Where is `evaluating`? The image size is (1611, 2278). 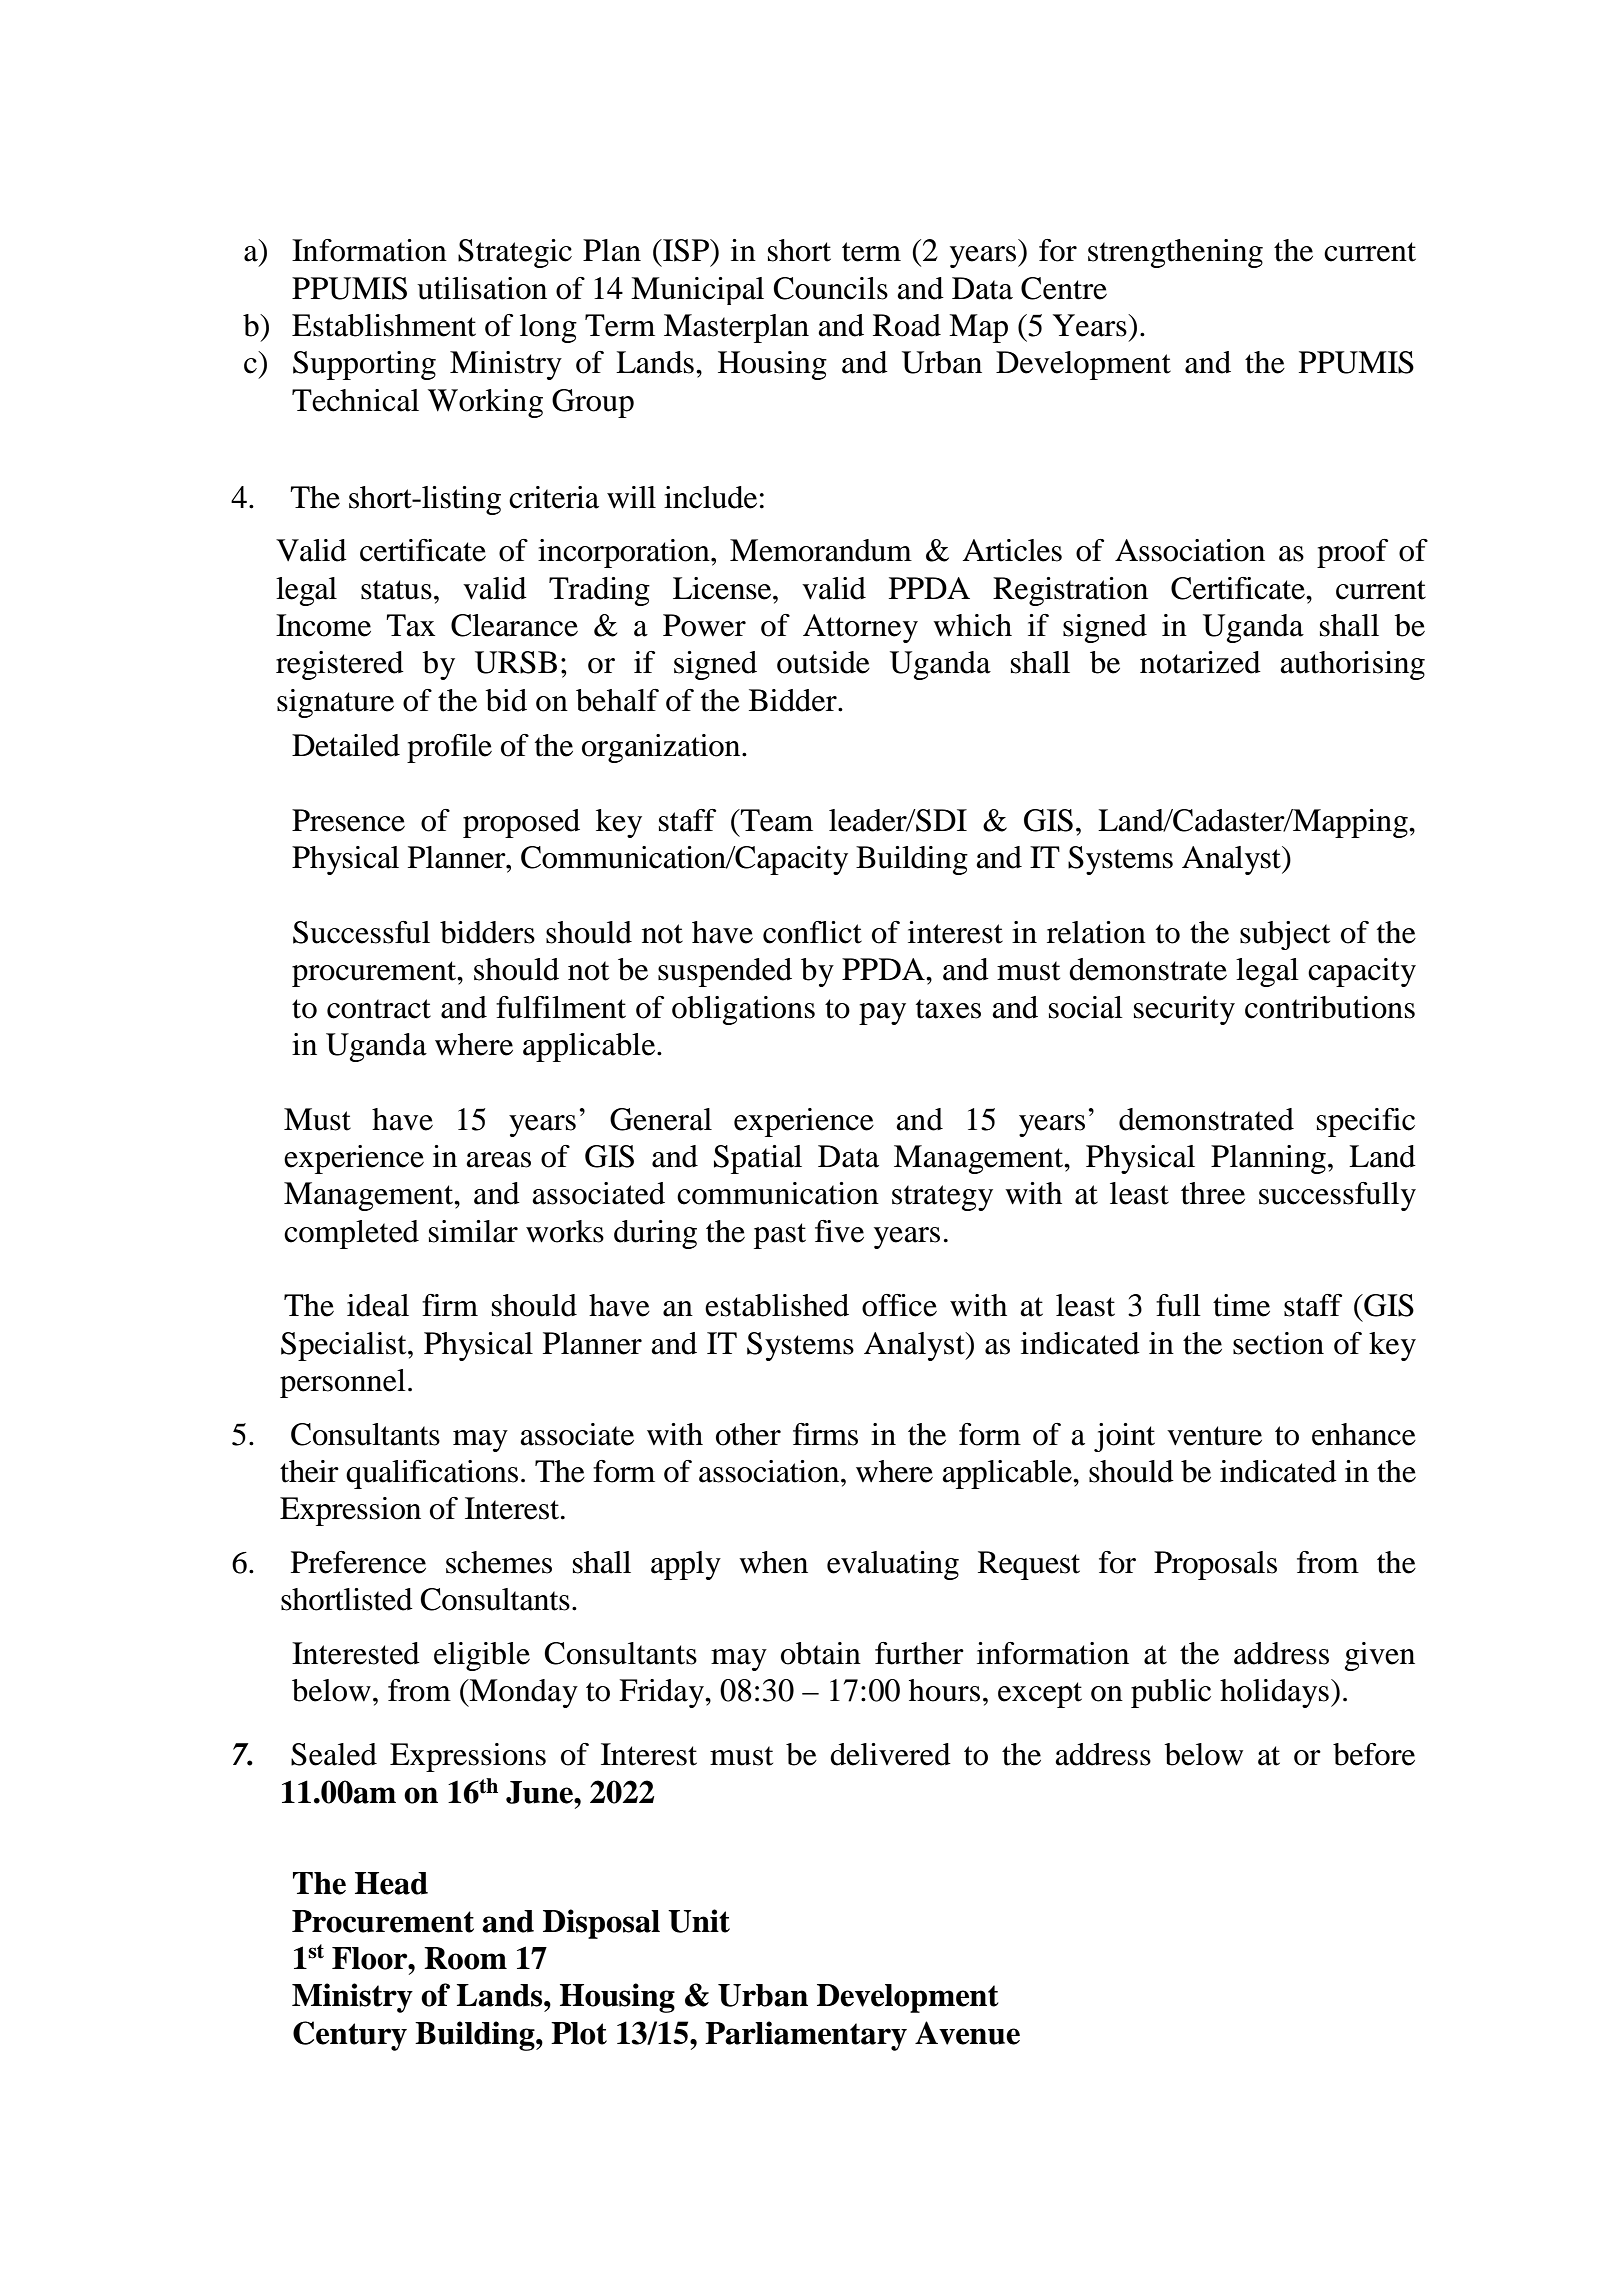 evaluating is located at coordinates (893, 1565).
